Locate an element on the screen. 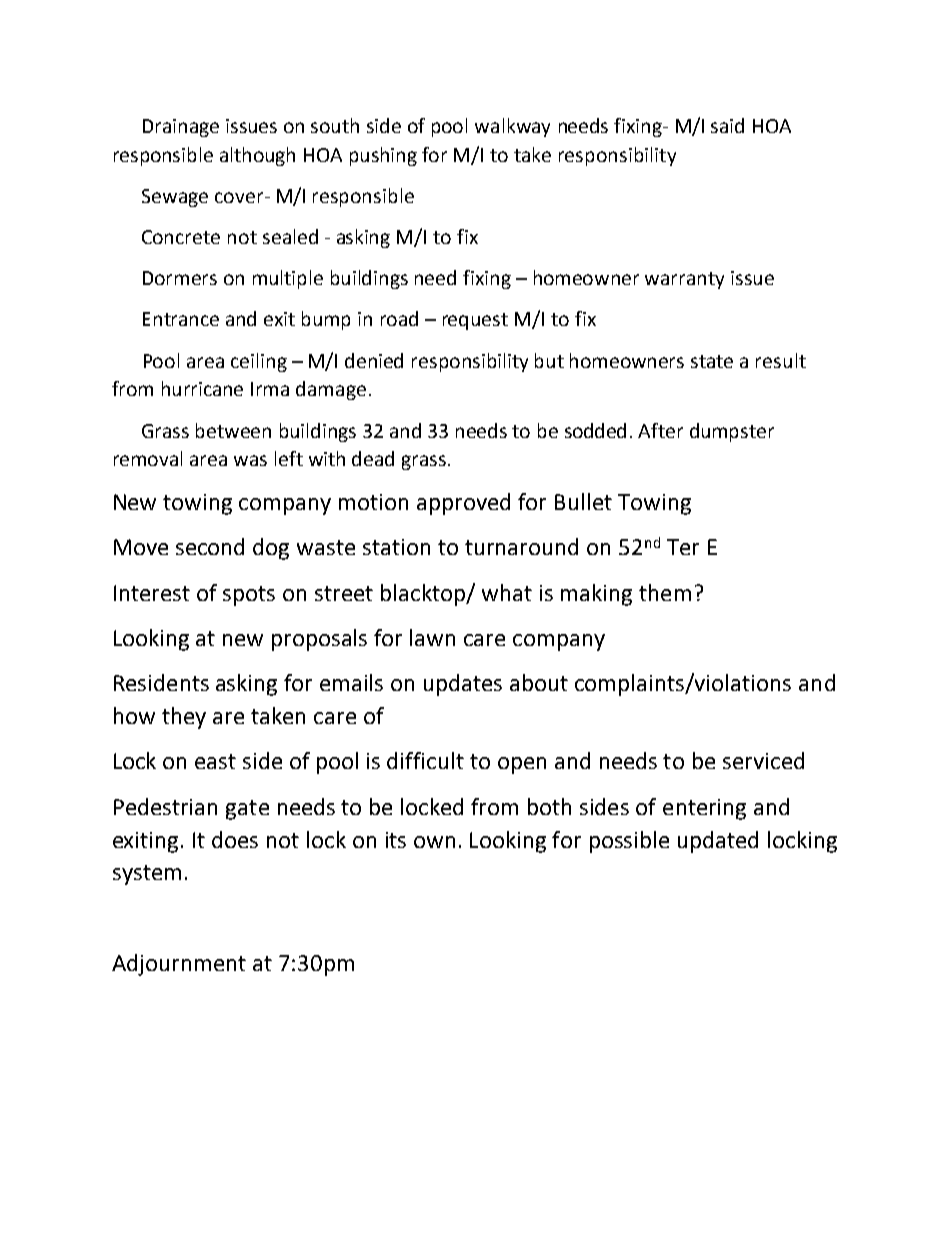  its is located at coordinates (396, 840).
